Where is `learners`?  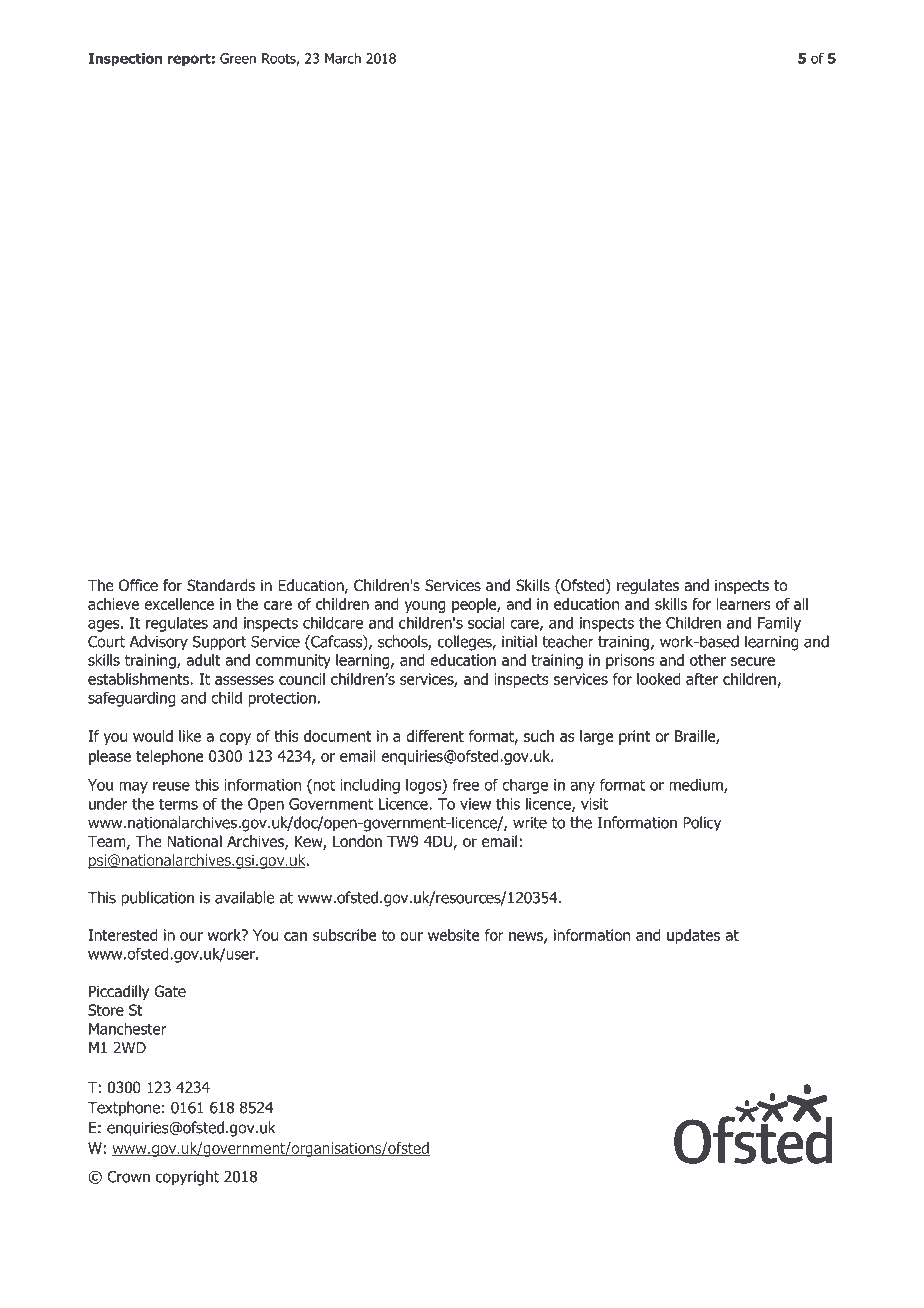 learners is located at coordinates (744, 604).
